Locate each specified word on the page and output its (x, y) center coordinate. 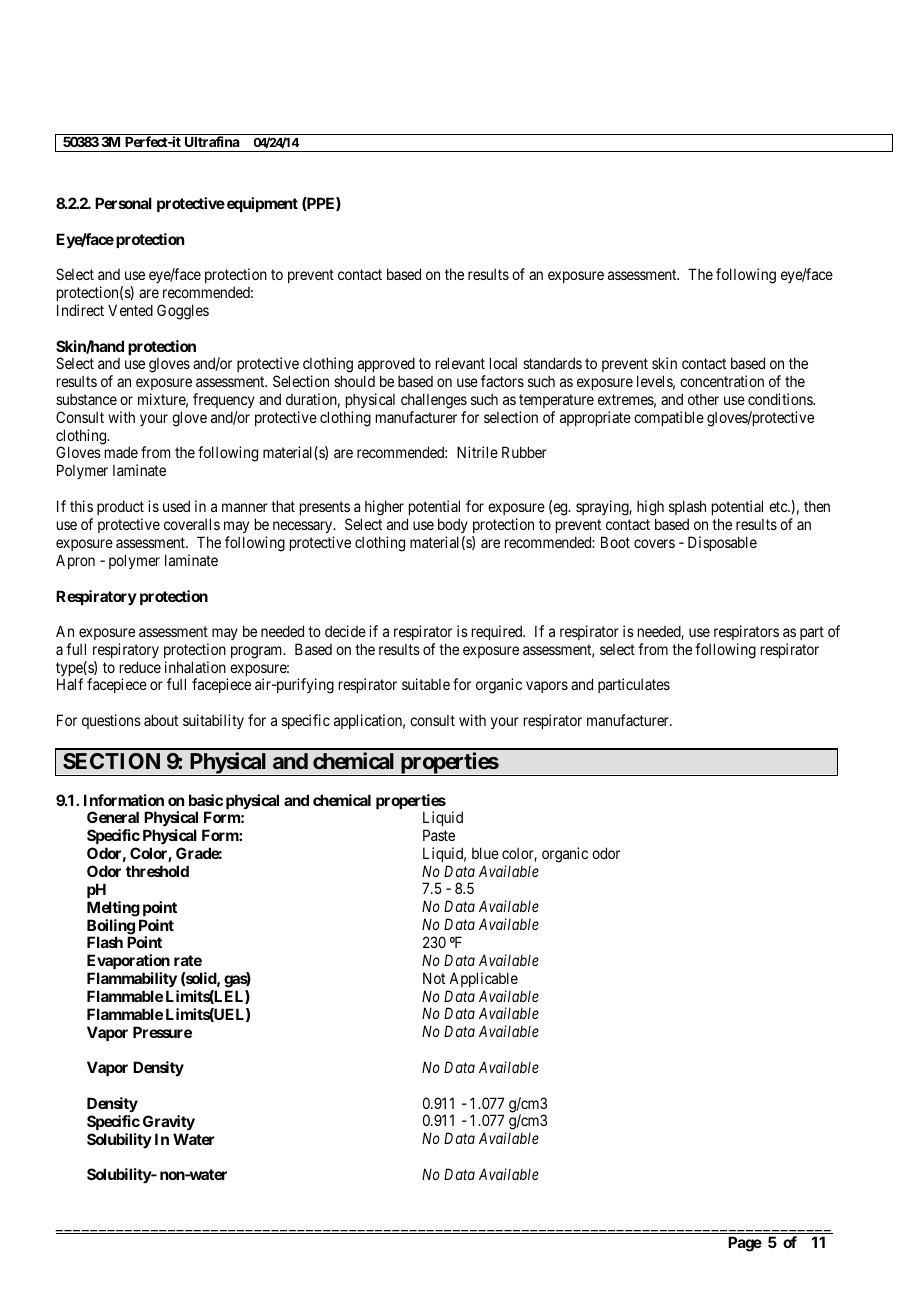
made (121, 452)
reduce (140, 667)
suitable (426, 684)
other (703, 399)
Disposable (722, 543)
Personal (123, 203)
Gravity (169, 1122)
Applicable (483, 979)
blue (485, 853)
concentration (722, 381)
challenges (434, 401)
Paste (439, 835)
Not (434, 978)
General (113, 817)
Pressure (162, 1032)
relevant (460, 363)
